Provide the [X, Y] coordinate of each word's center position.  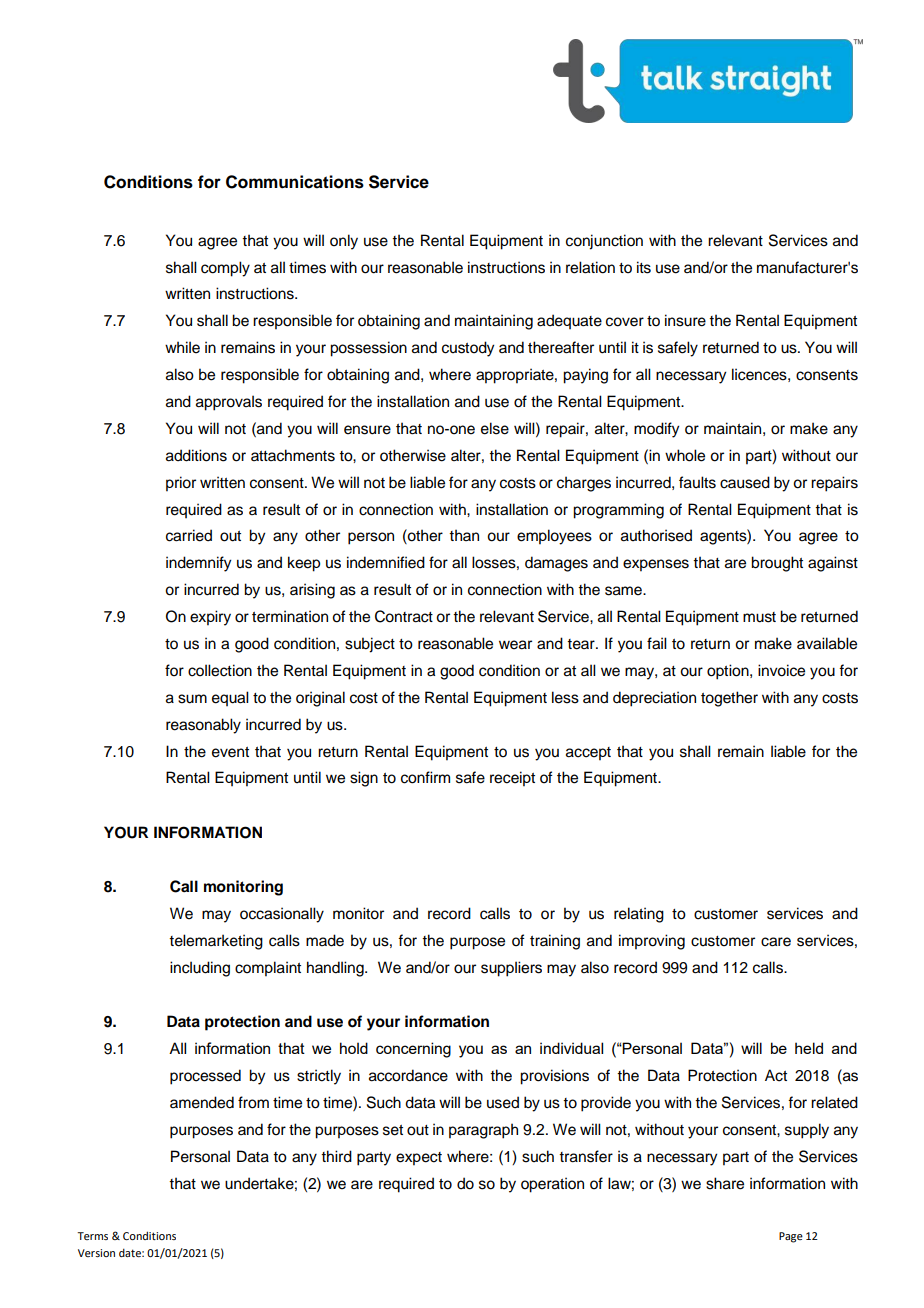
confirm [425, 777]
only [344, 242]
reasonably [203, 726]
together [729, 699]
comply [225, 269]
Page [791, 1237]
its [644, 267]
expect [419, 1159]
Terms [92, 1236]
